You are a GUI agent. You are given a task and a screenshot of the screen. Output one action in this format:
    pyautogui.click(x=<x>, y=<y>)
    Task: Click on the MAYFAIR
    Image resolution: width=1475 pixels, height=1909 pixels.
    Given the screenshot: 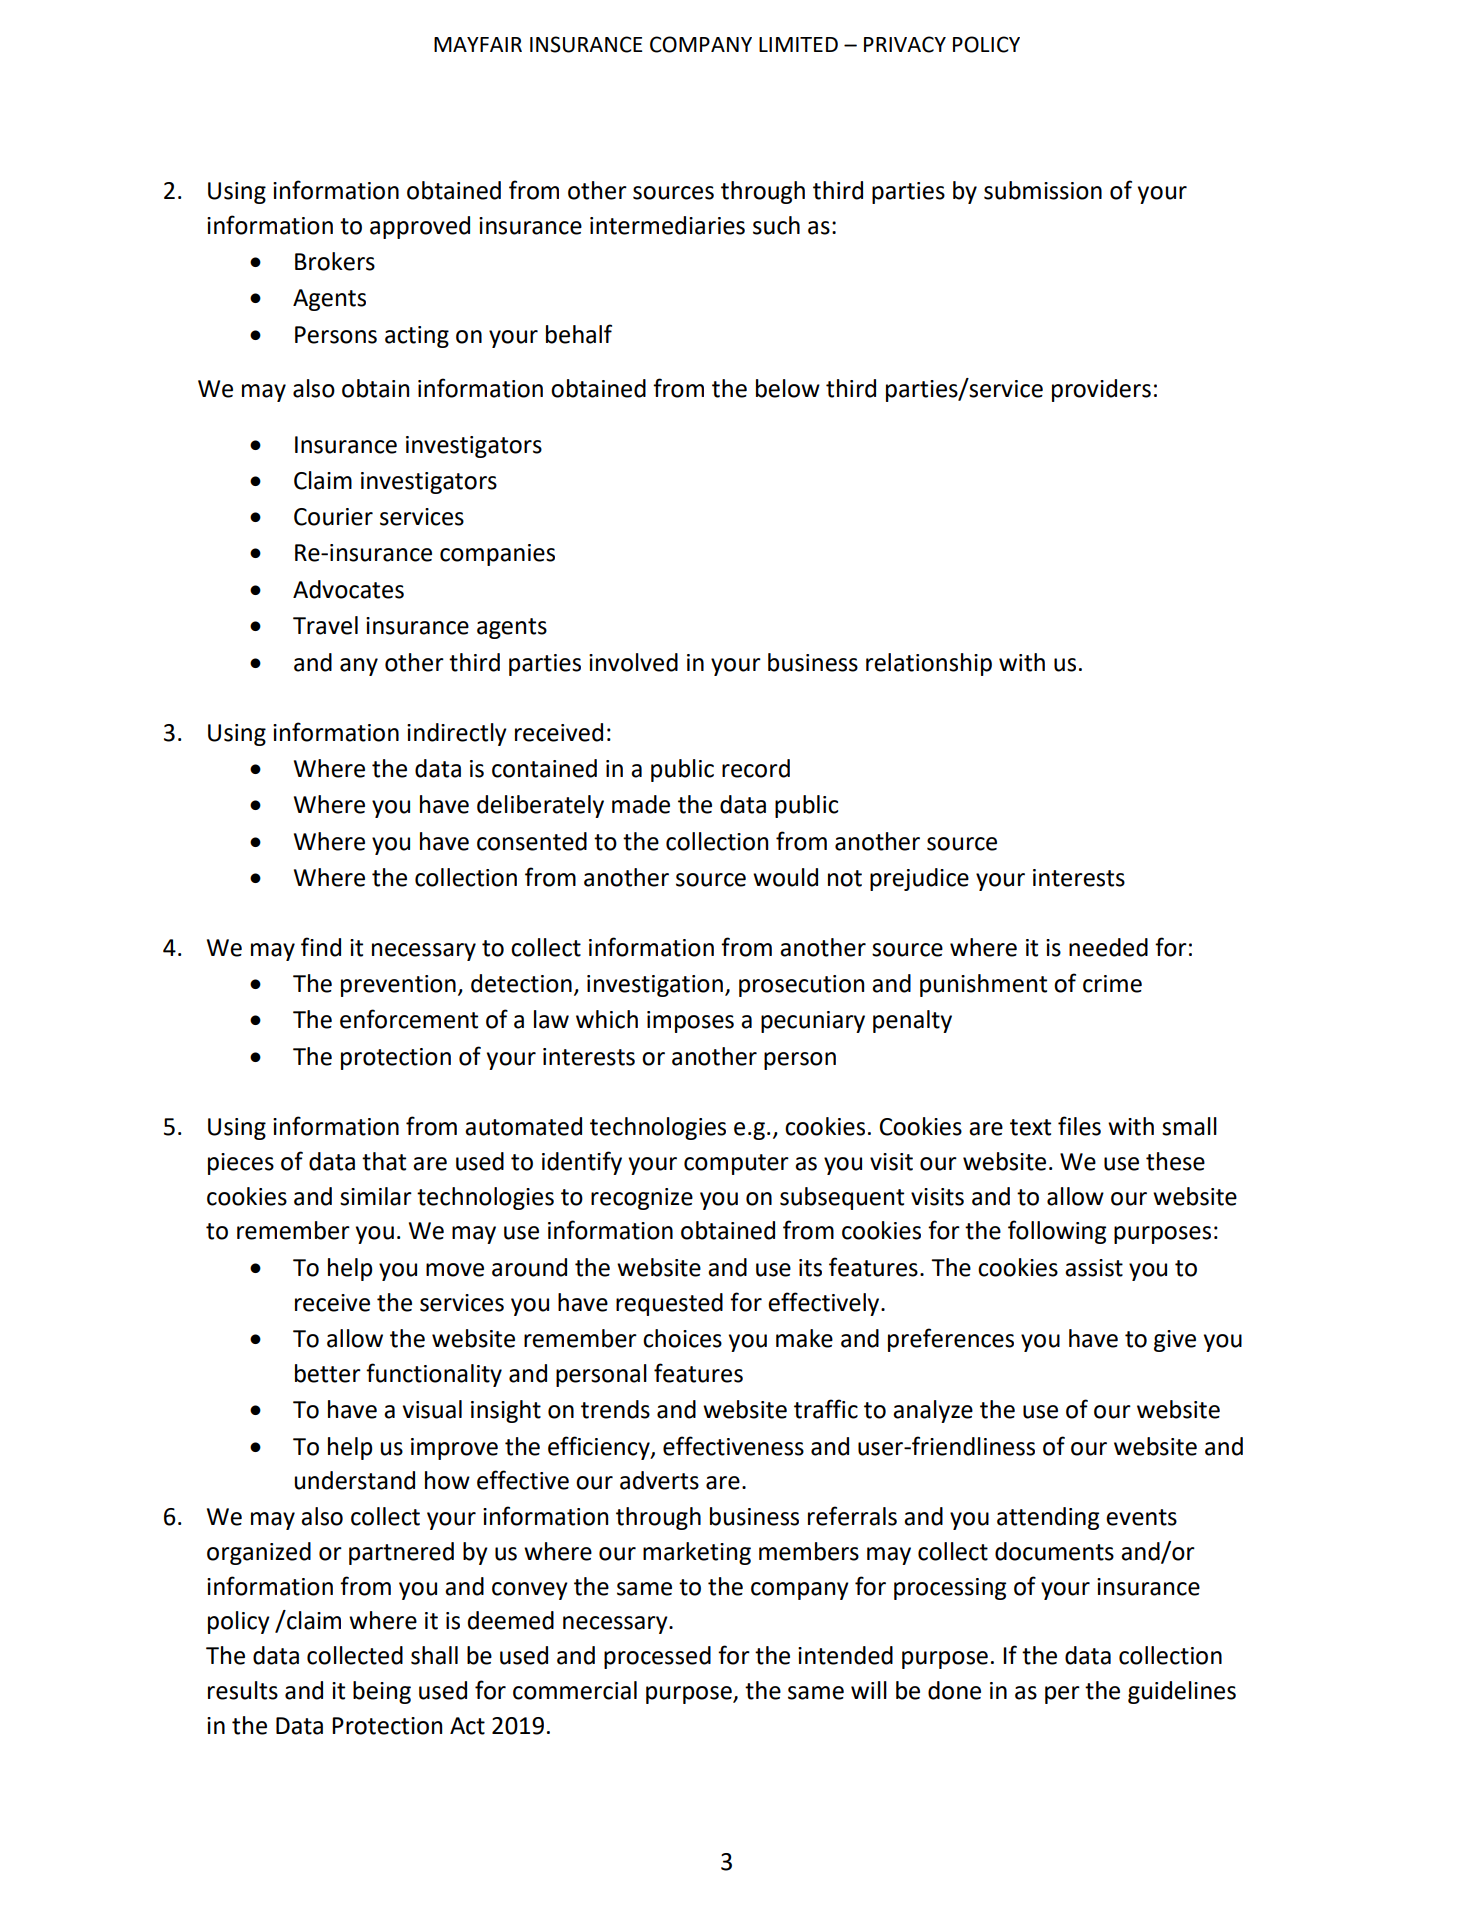 What is the action you would take?
    pyautogui.click(x=478, y=44)
